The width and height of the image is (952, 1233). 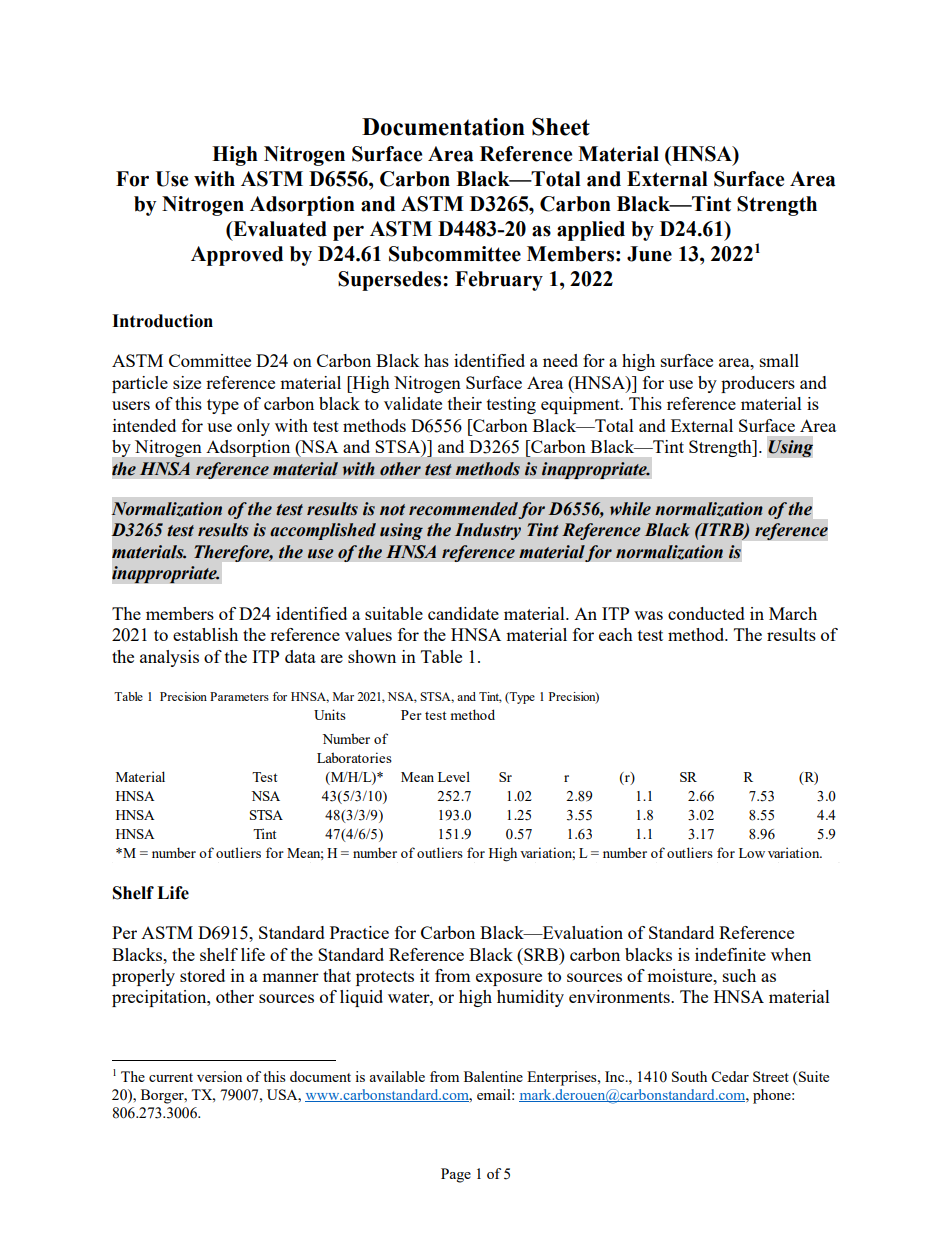 I want to click on while, so click(x=630, y=509).
